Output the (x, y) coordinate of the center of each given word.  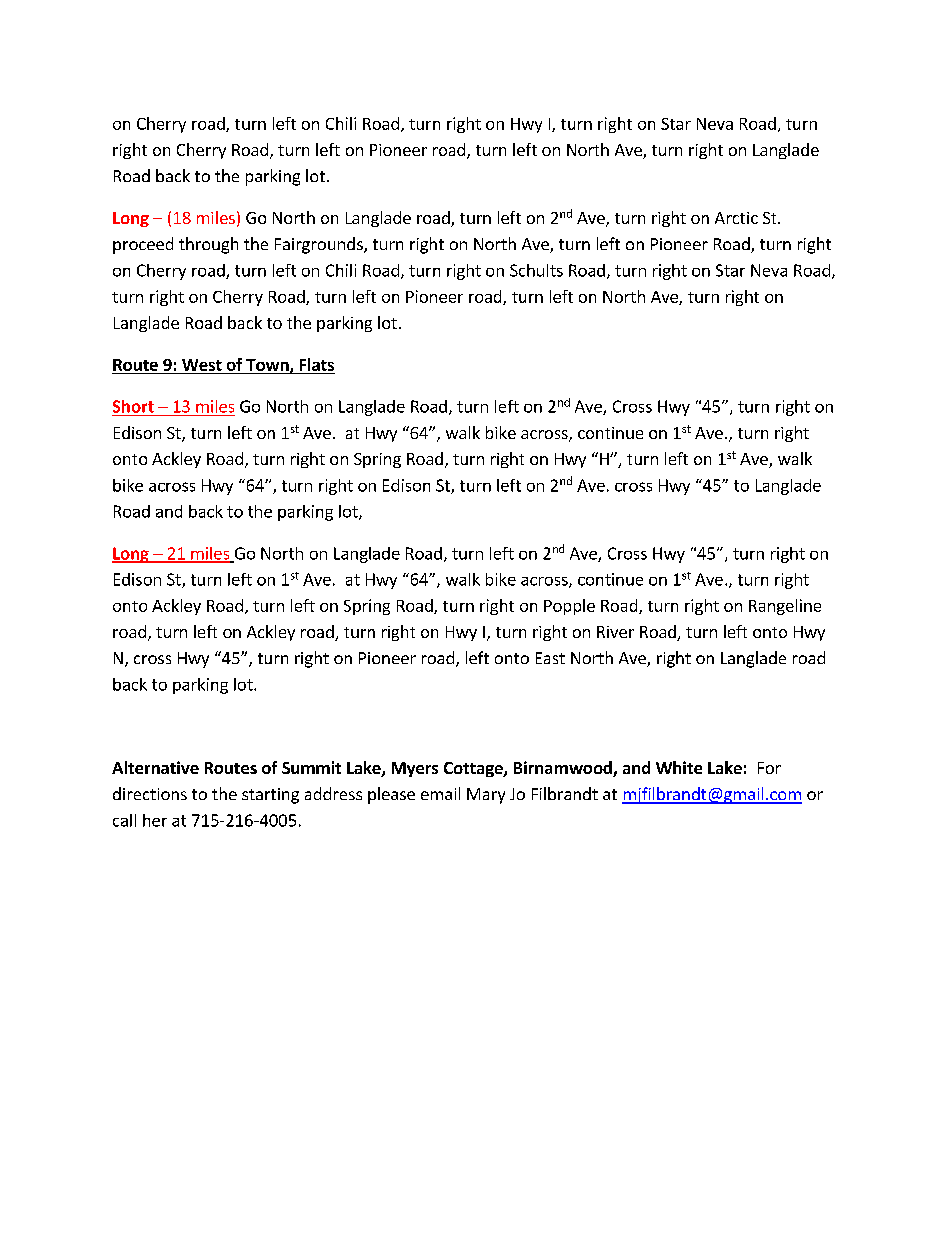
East (550, 658)
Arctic (736, 218)
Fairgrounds (320, 245)
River (615, 632)
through (208, 245)
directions (150, 793)
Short (133, 406)
